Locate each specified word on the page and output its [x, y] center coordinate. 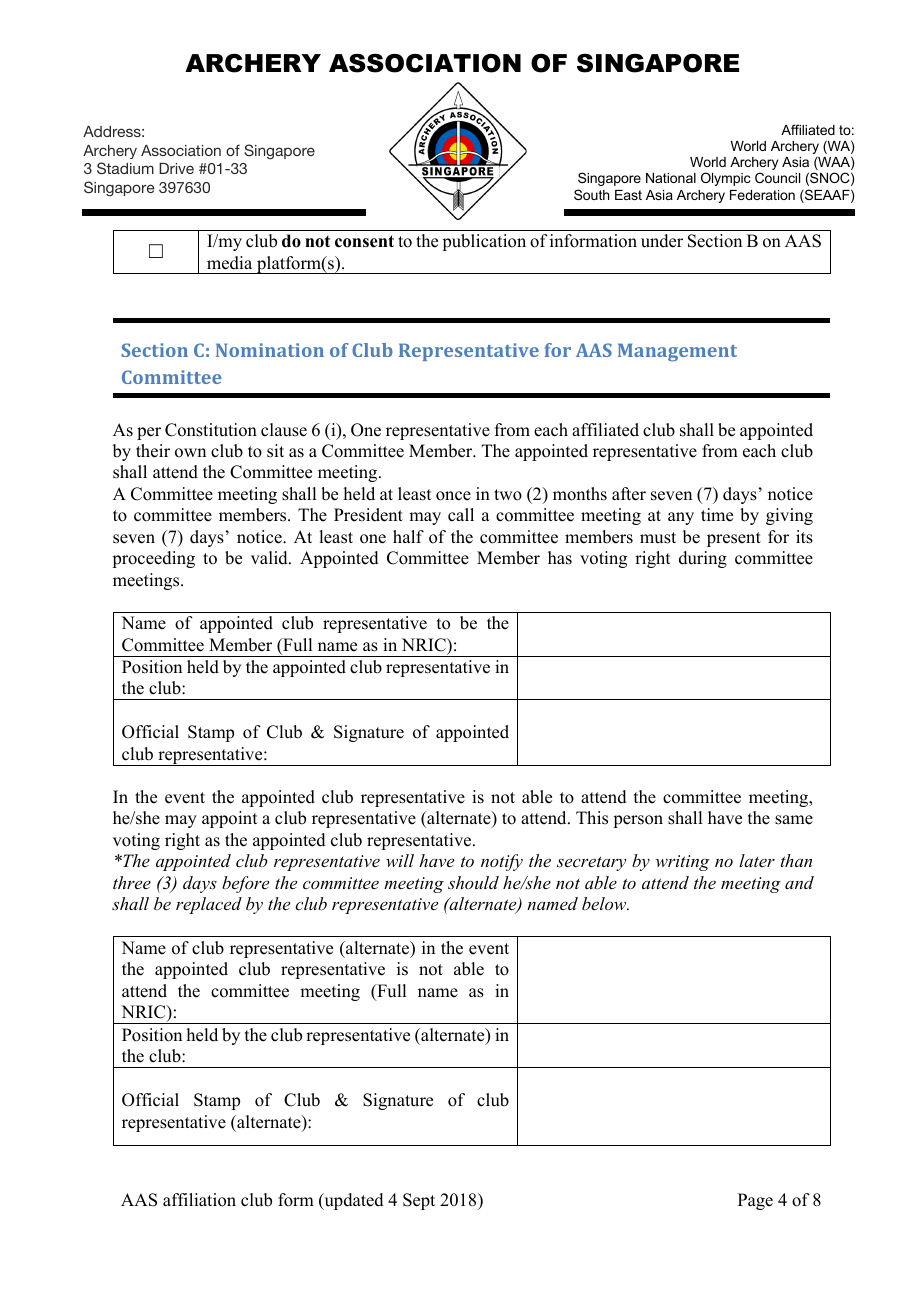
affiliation [199, 1200]
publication [484, 242]
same [794, 820]
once [453, 496]
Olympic [726, 179]
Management [677, 352]
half [408, 536]
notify [502, 862]
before [245, 884]
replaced [209, 905]
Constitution [211, 430]
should [473, 882]
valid [270, 558]
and [799, 882]
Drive [176, 168]
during [703, 559]
